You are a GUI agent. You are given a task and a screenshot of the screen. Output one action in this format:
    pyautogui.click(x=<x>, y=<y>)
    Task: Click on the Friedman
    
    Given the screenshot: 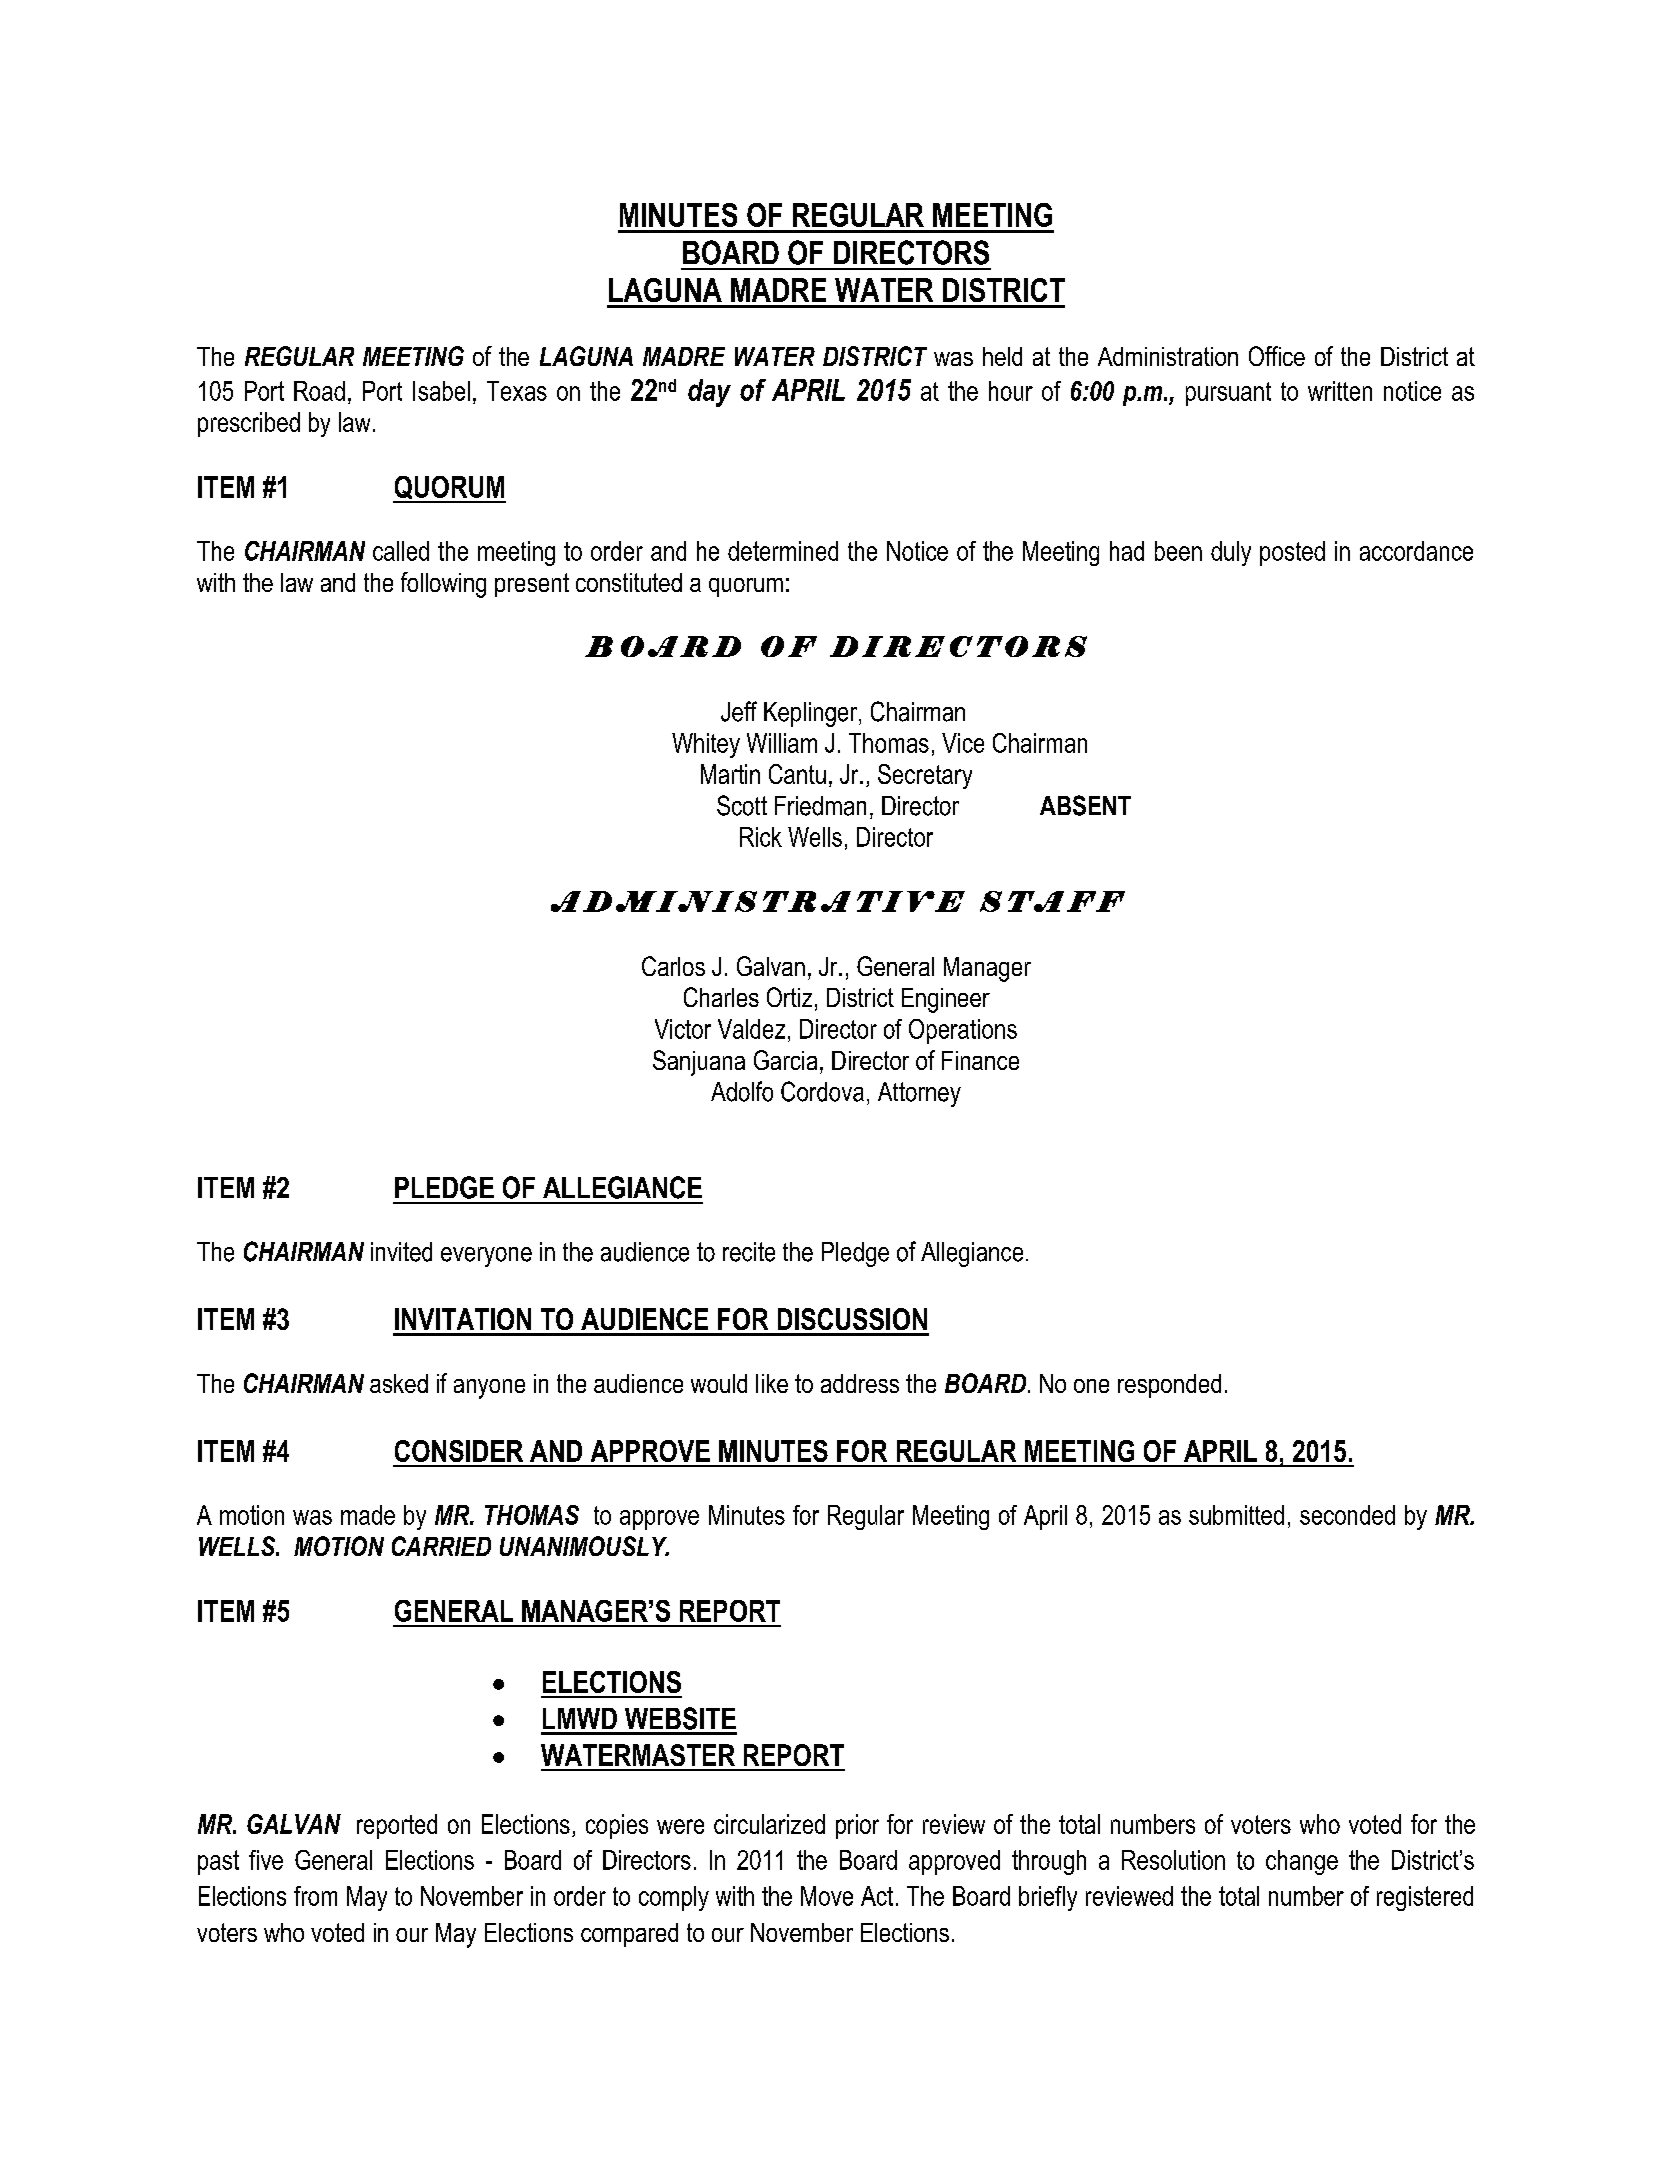 What is the action you would take?
    pyautogui.click(x=820, y=806)
